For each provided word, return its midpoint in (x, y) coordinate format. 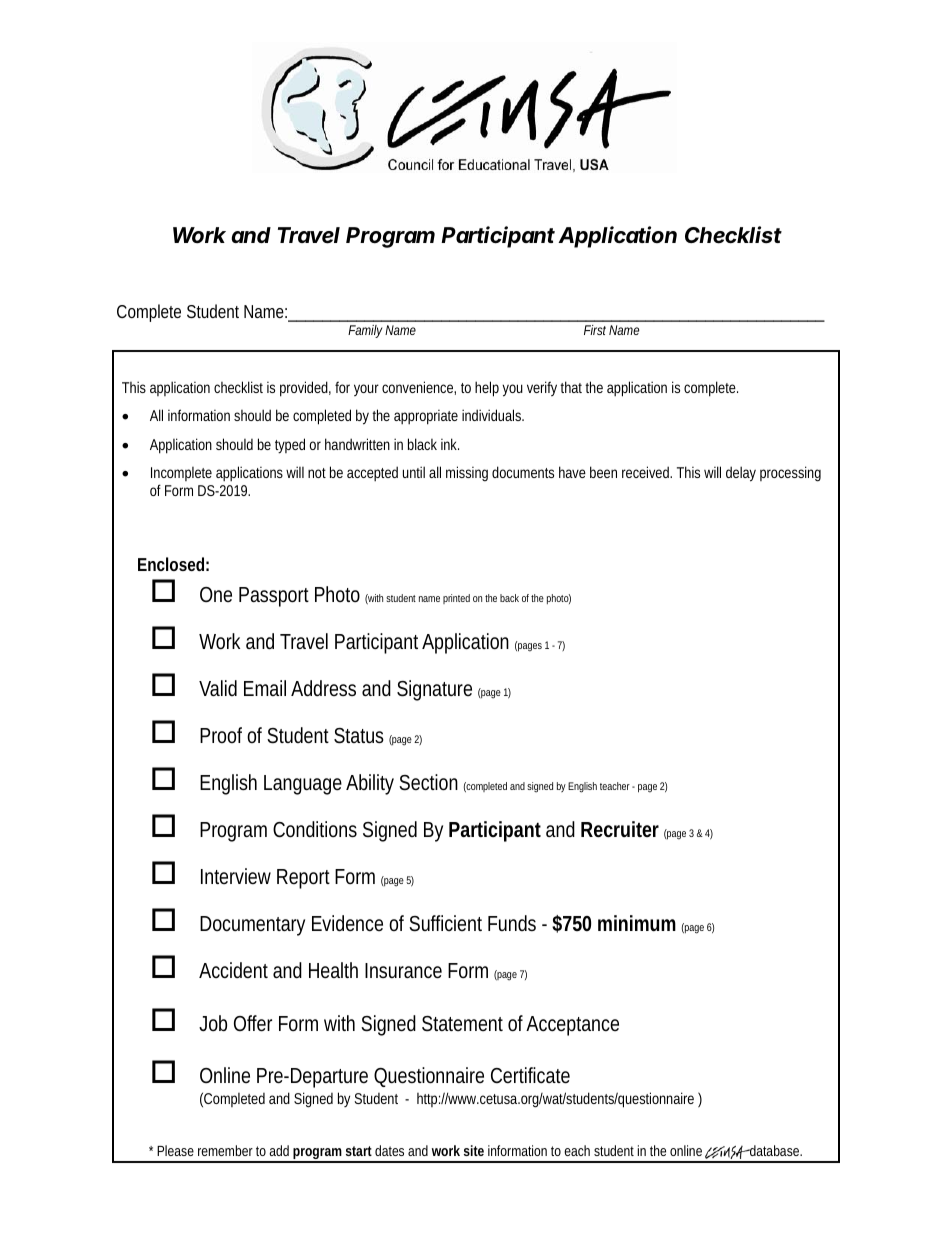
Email (265, 688)
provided (305, 389)
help (487, 389)
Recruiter (620, 829)
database (775, 1150)
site (474, 1150)
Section (428, 782)
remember (225, 1150)
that (573, 387)
